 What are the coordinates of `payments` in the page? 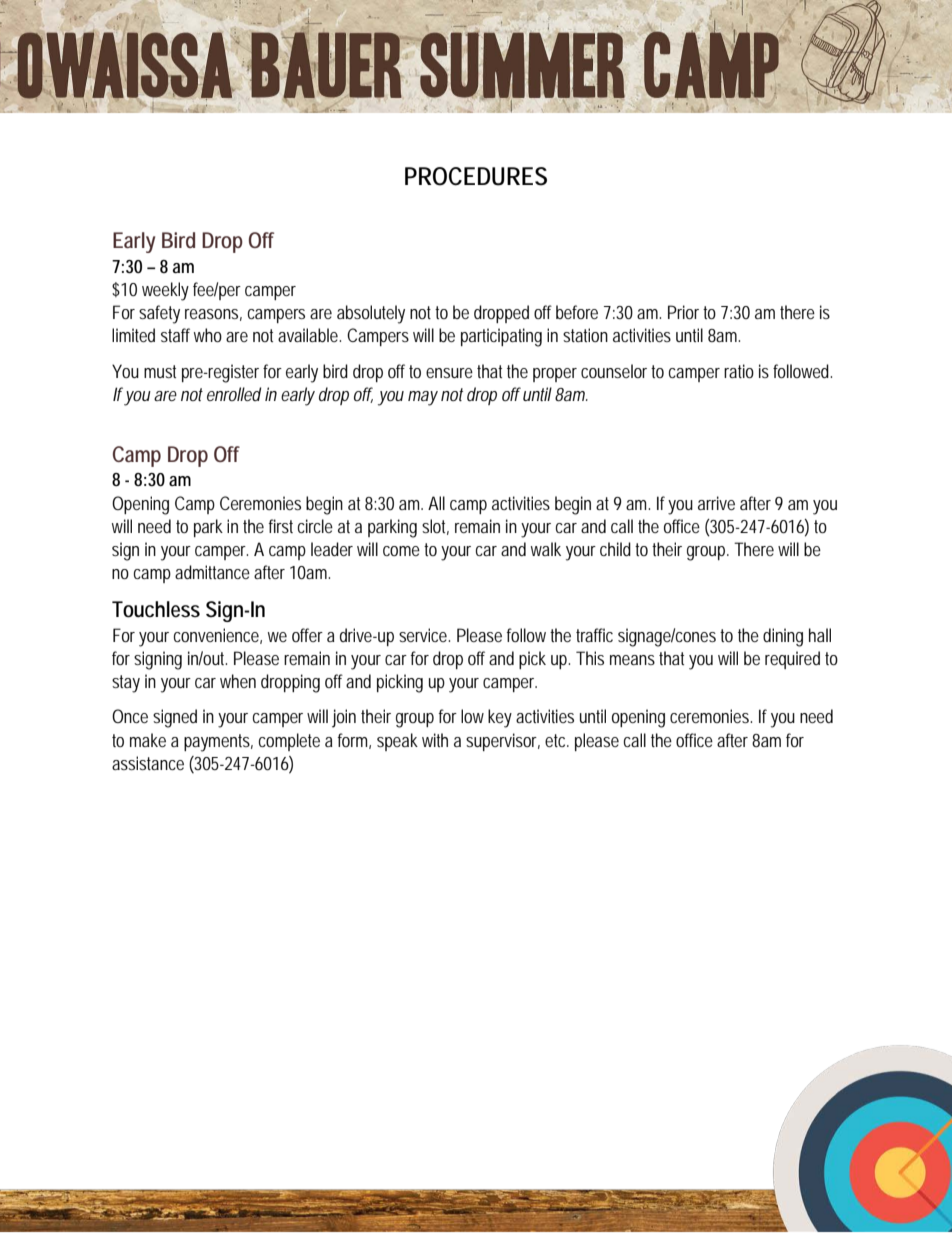 It's located at (218, 743).
